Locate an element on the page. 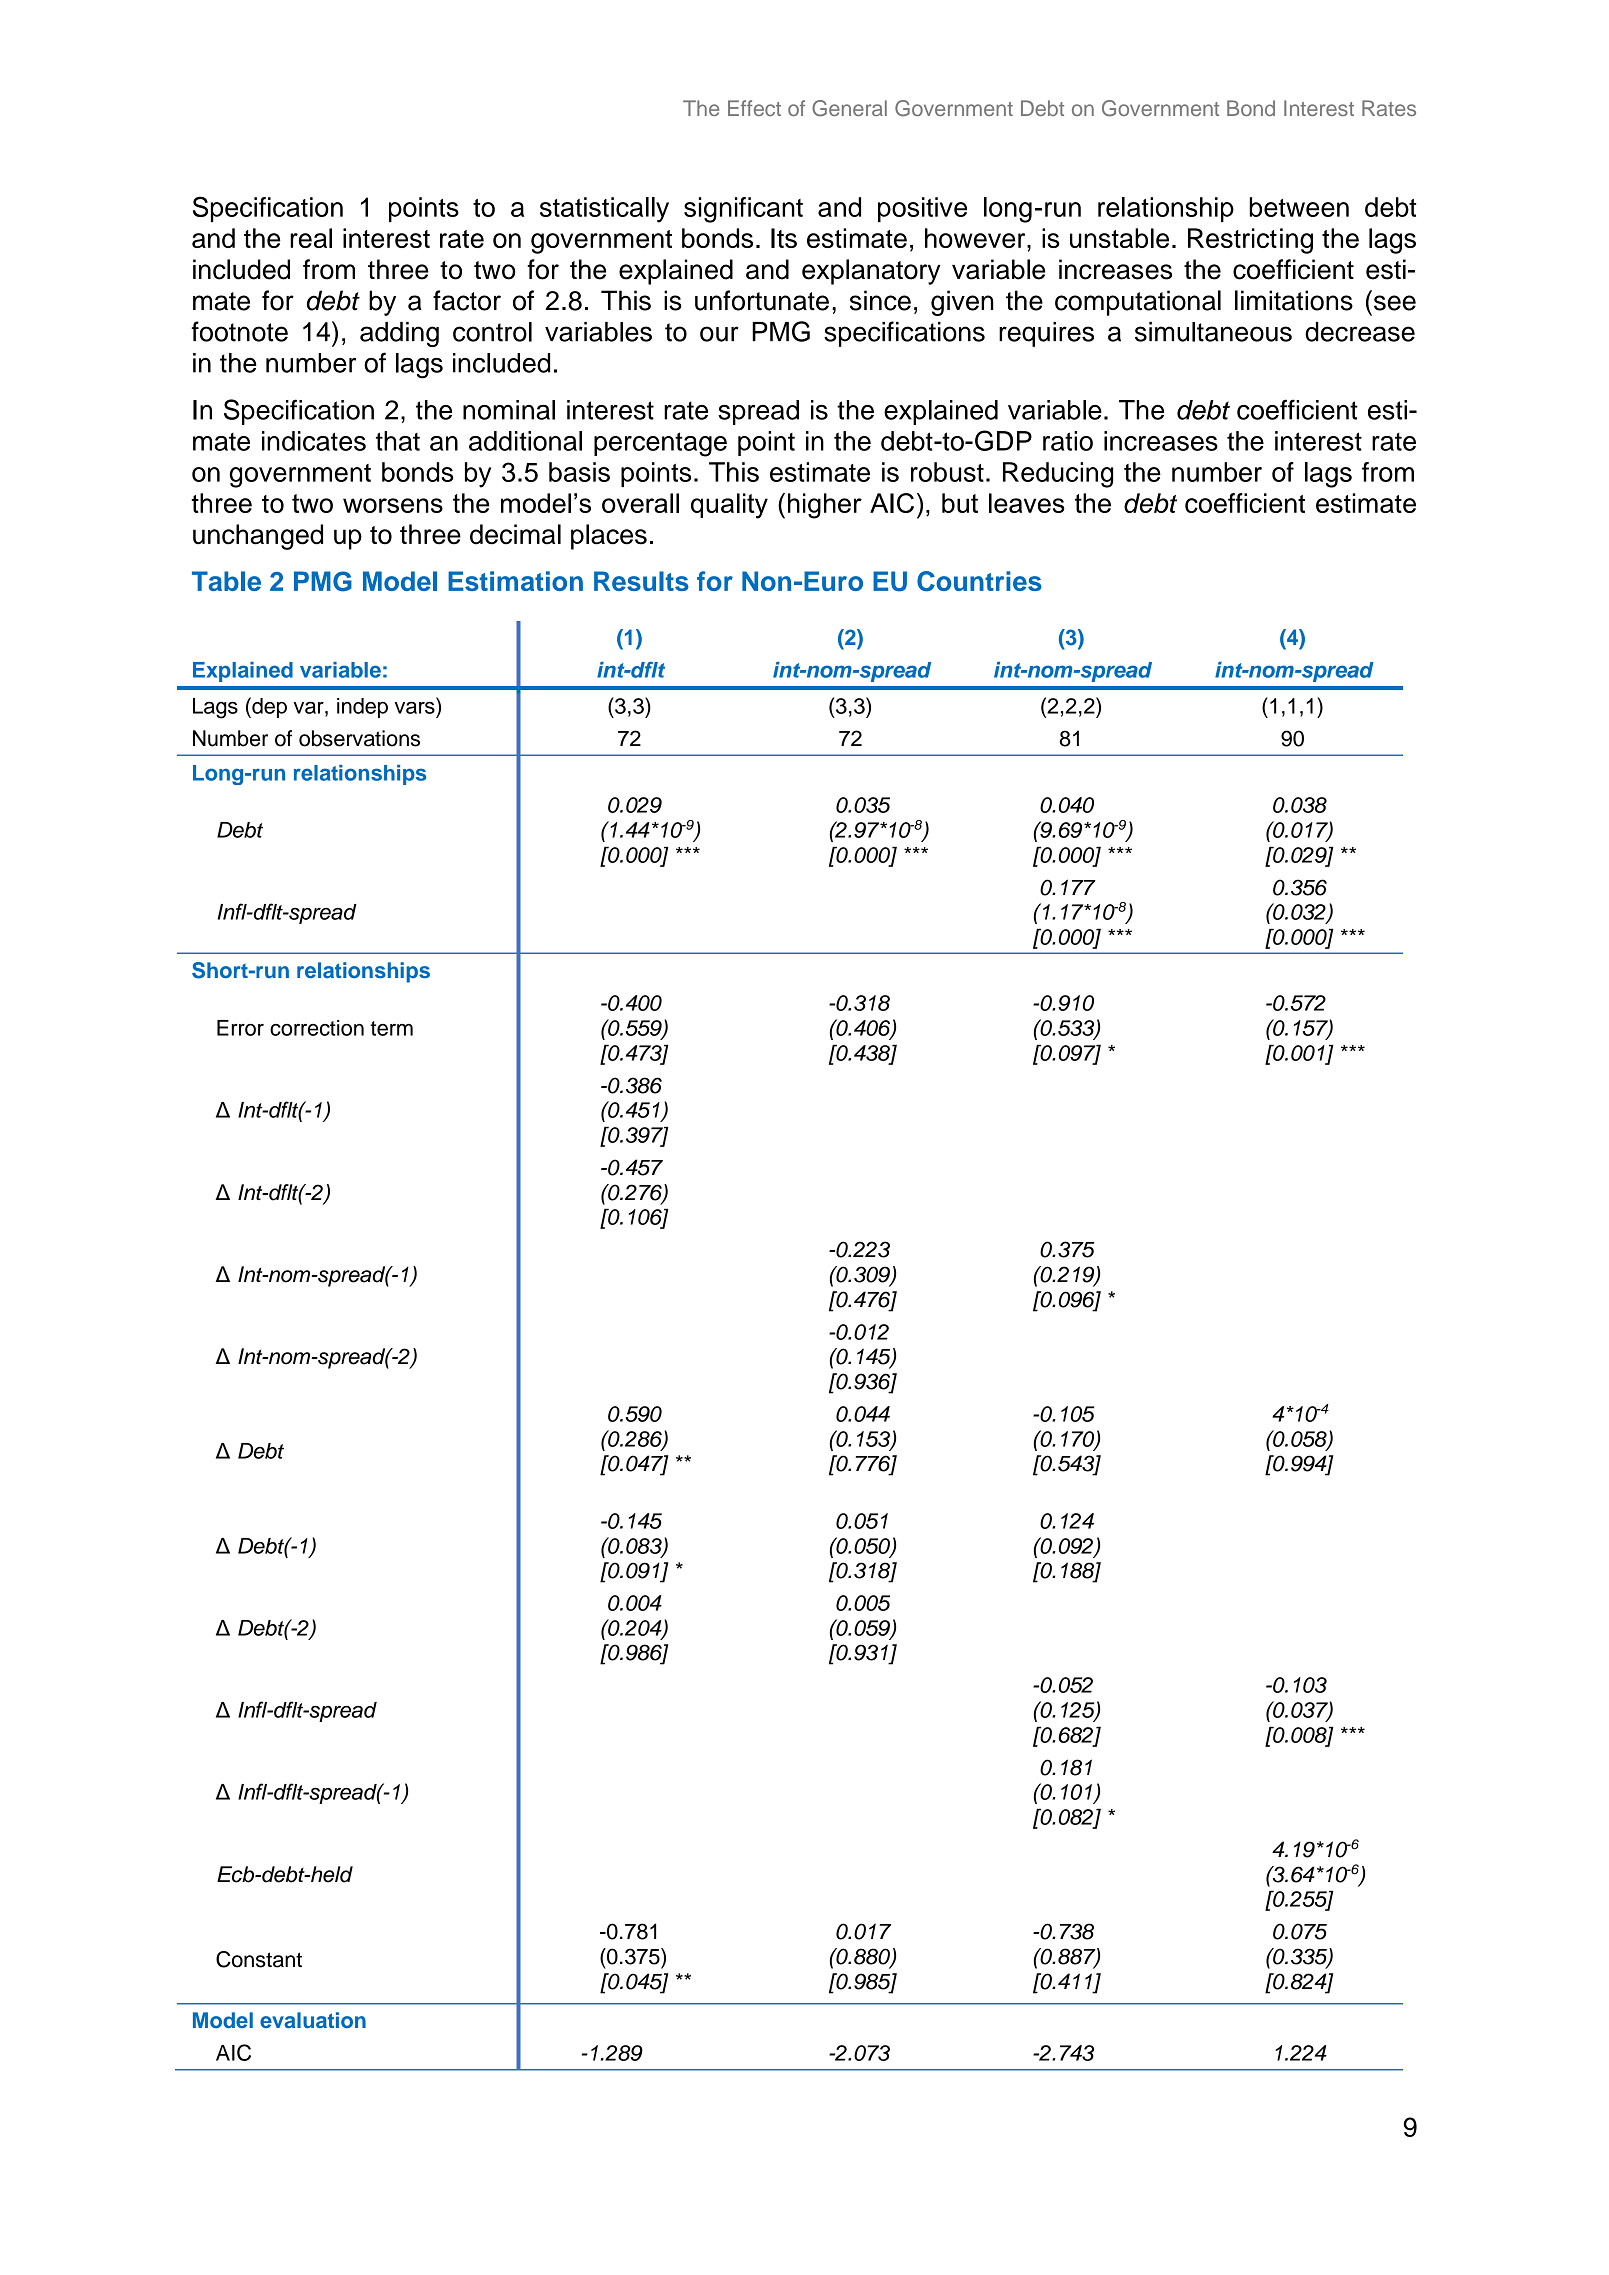  Reducing is located at coordinates (1058, 475).
